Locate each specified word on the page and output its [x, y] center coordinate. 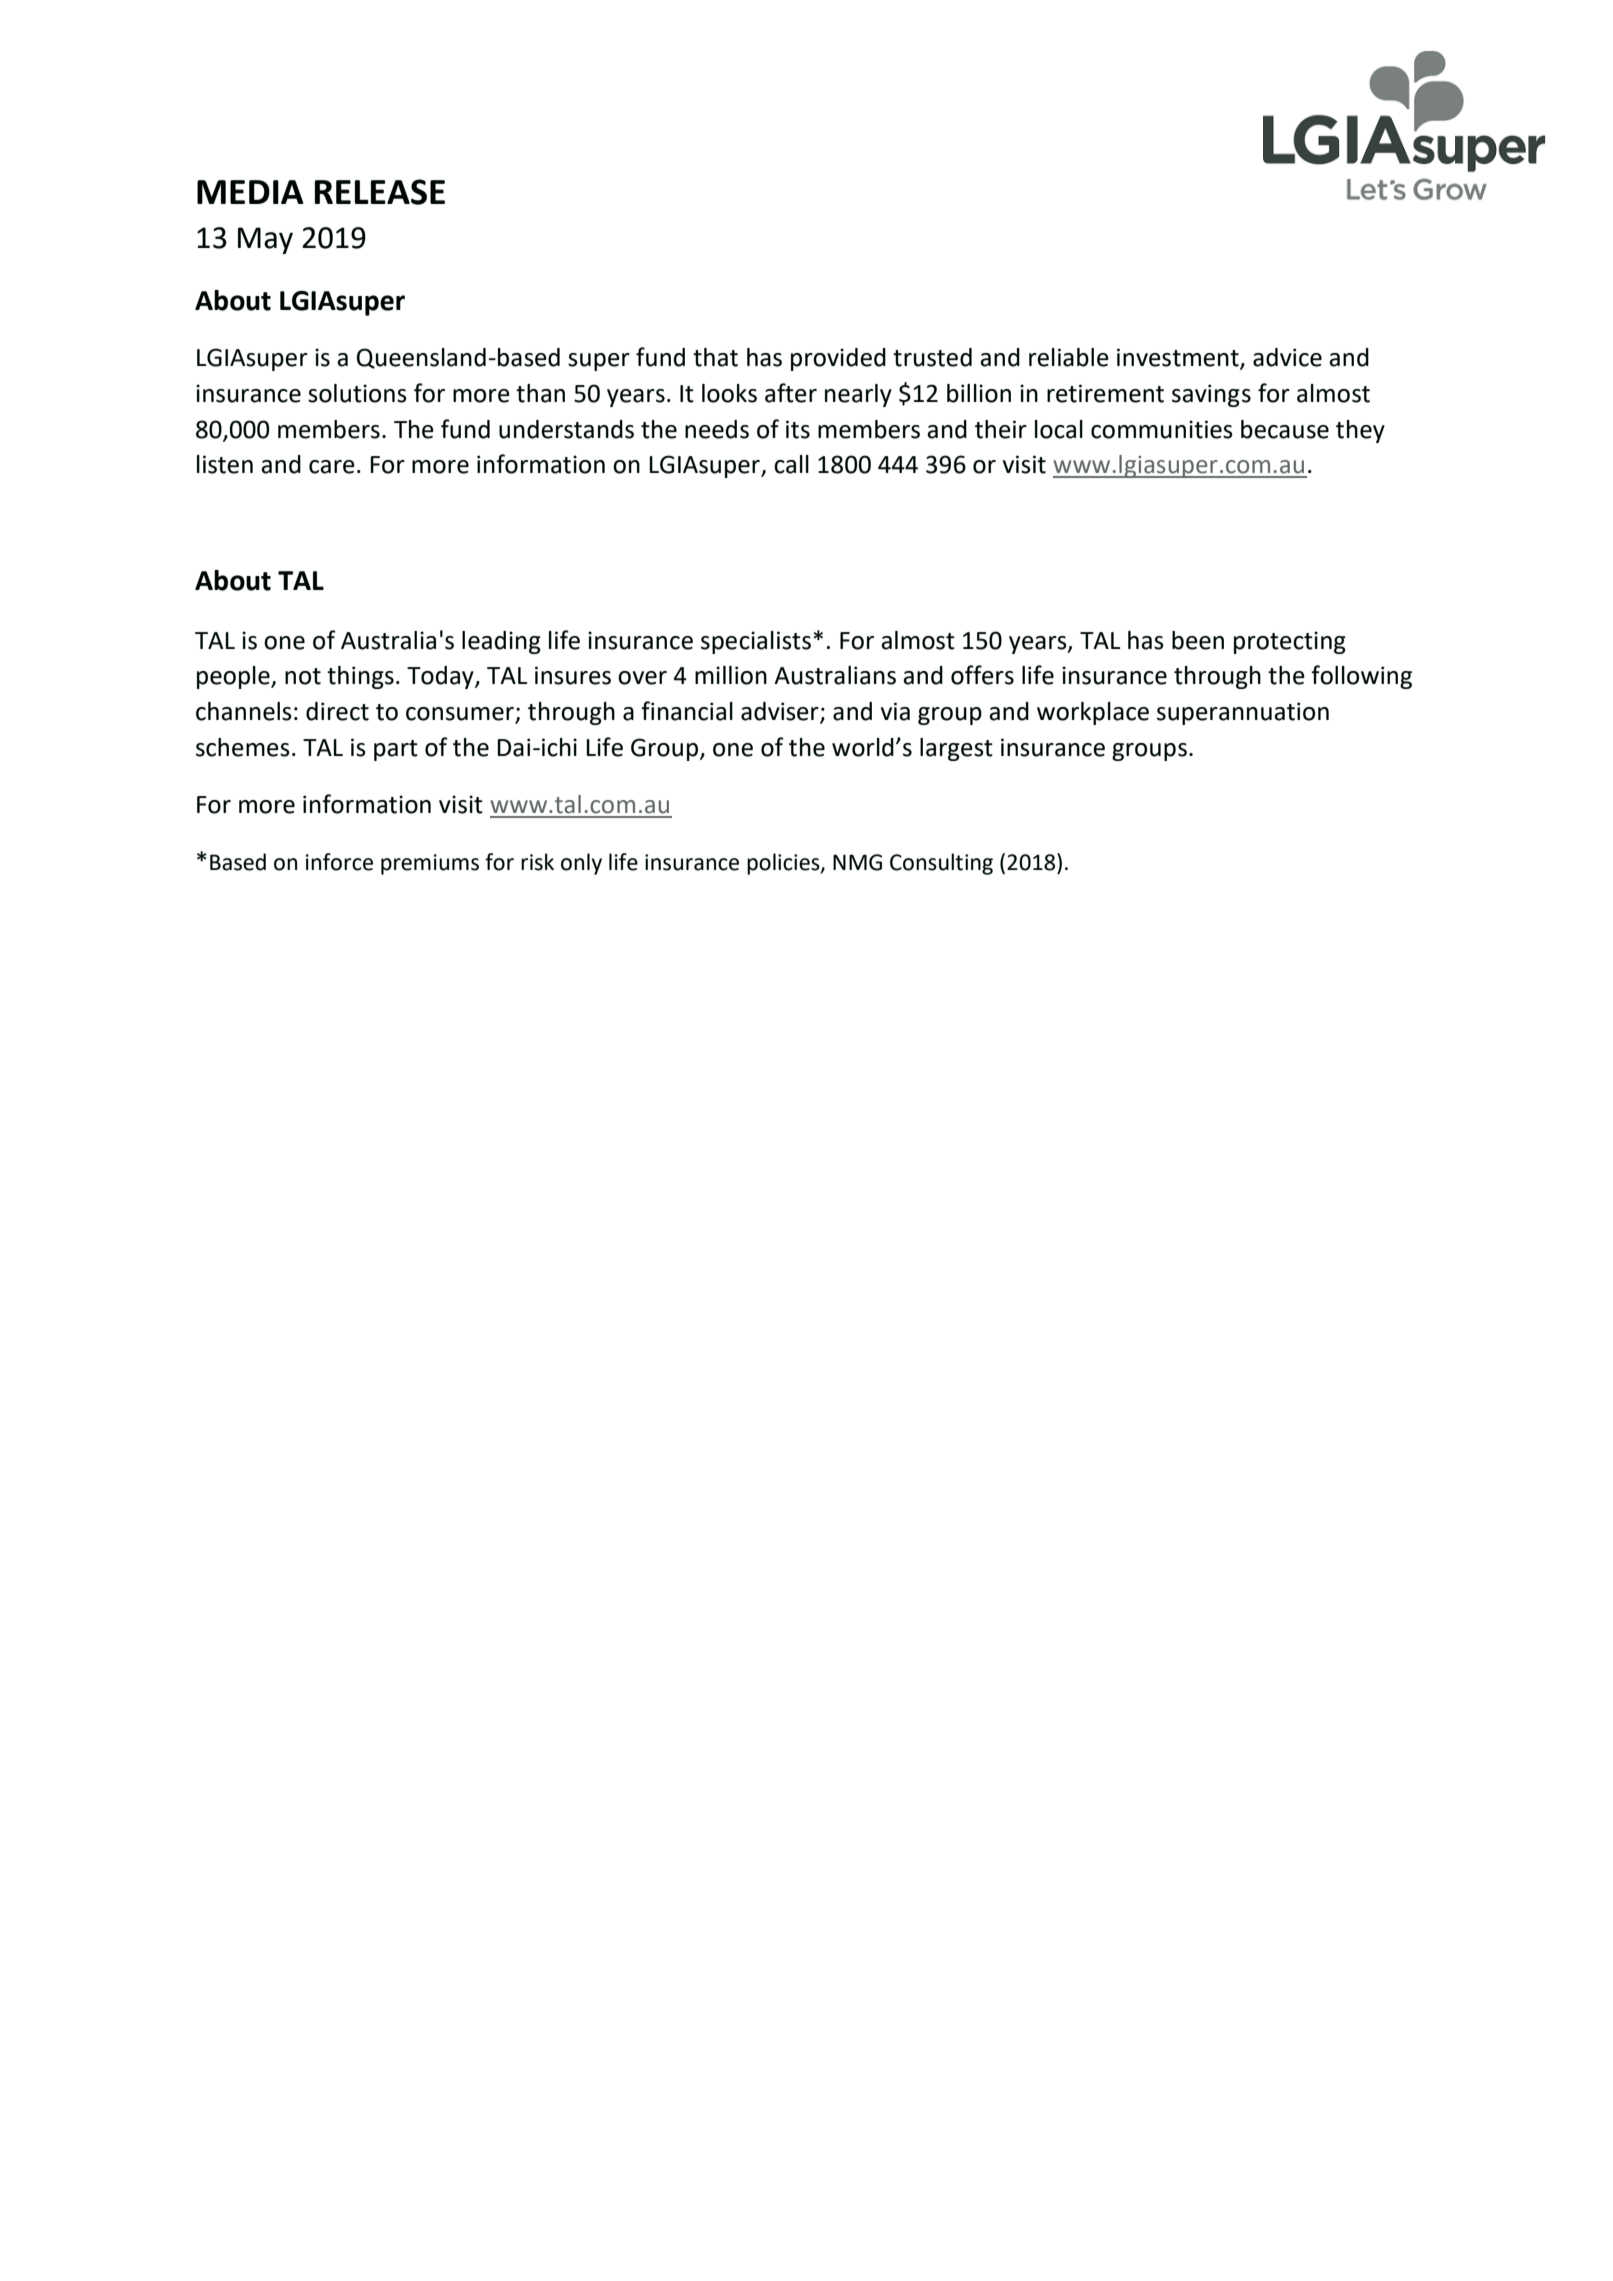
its [798, 429]
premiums [430, 864]
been [1198, 640]
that [715, 357]
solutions [357, 393]
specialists [756, 642]
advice [1287, 357]
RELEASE [380, 192]
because [1285, 429]
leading [501, 642]
